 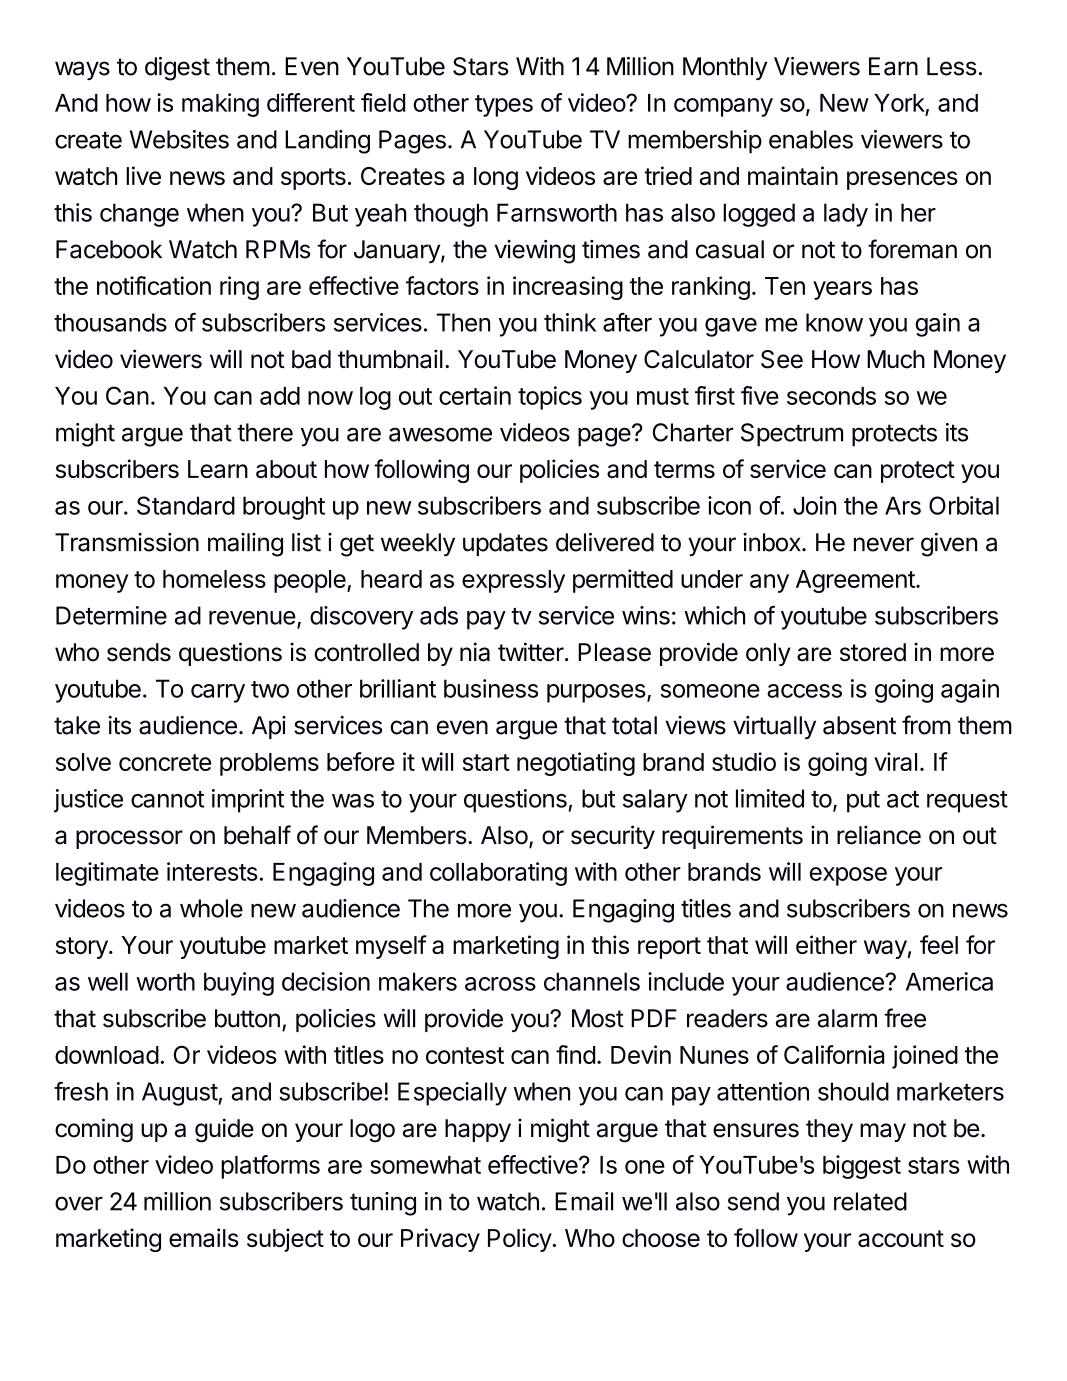 I want to click on York, so click(x=899, y=103).
